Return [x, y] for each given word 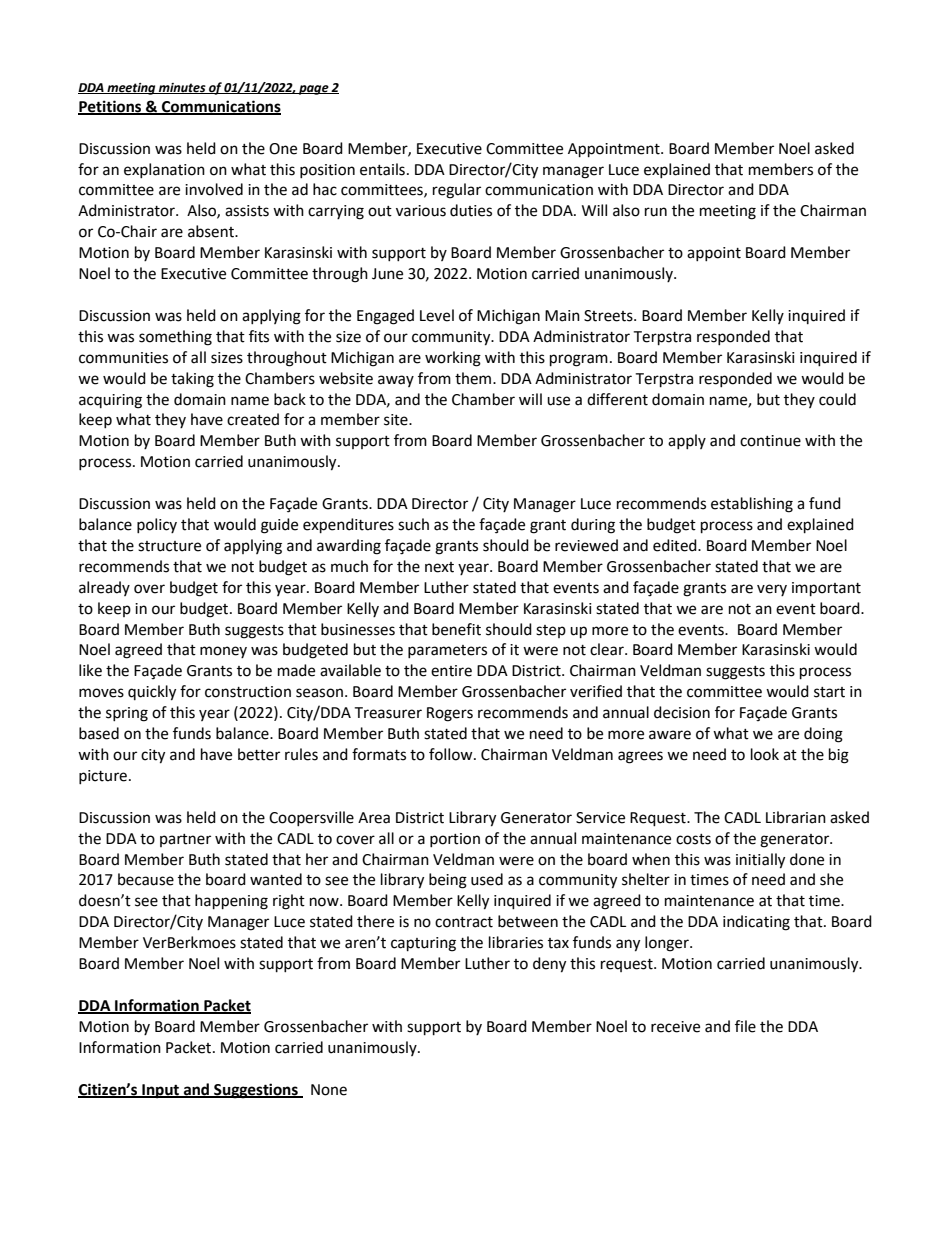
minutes [182, 88]
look [765, 754]
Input [160, 1091]
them [474, 378]
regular [457, 191]
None [329, 1090]
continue [770, 441]
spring [127, 714]
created [253, 419]
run [656, 212]
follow [452, 754]
